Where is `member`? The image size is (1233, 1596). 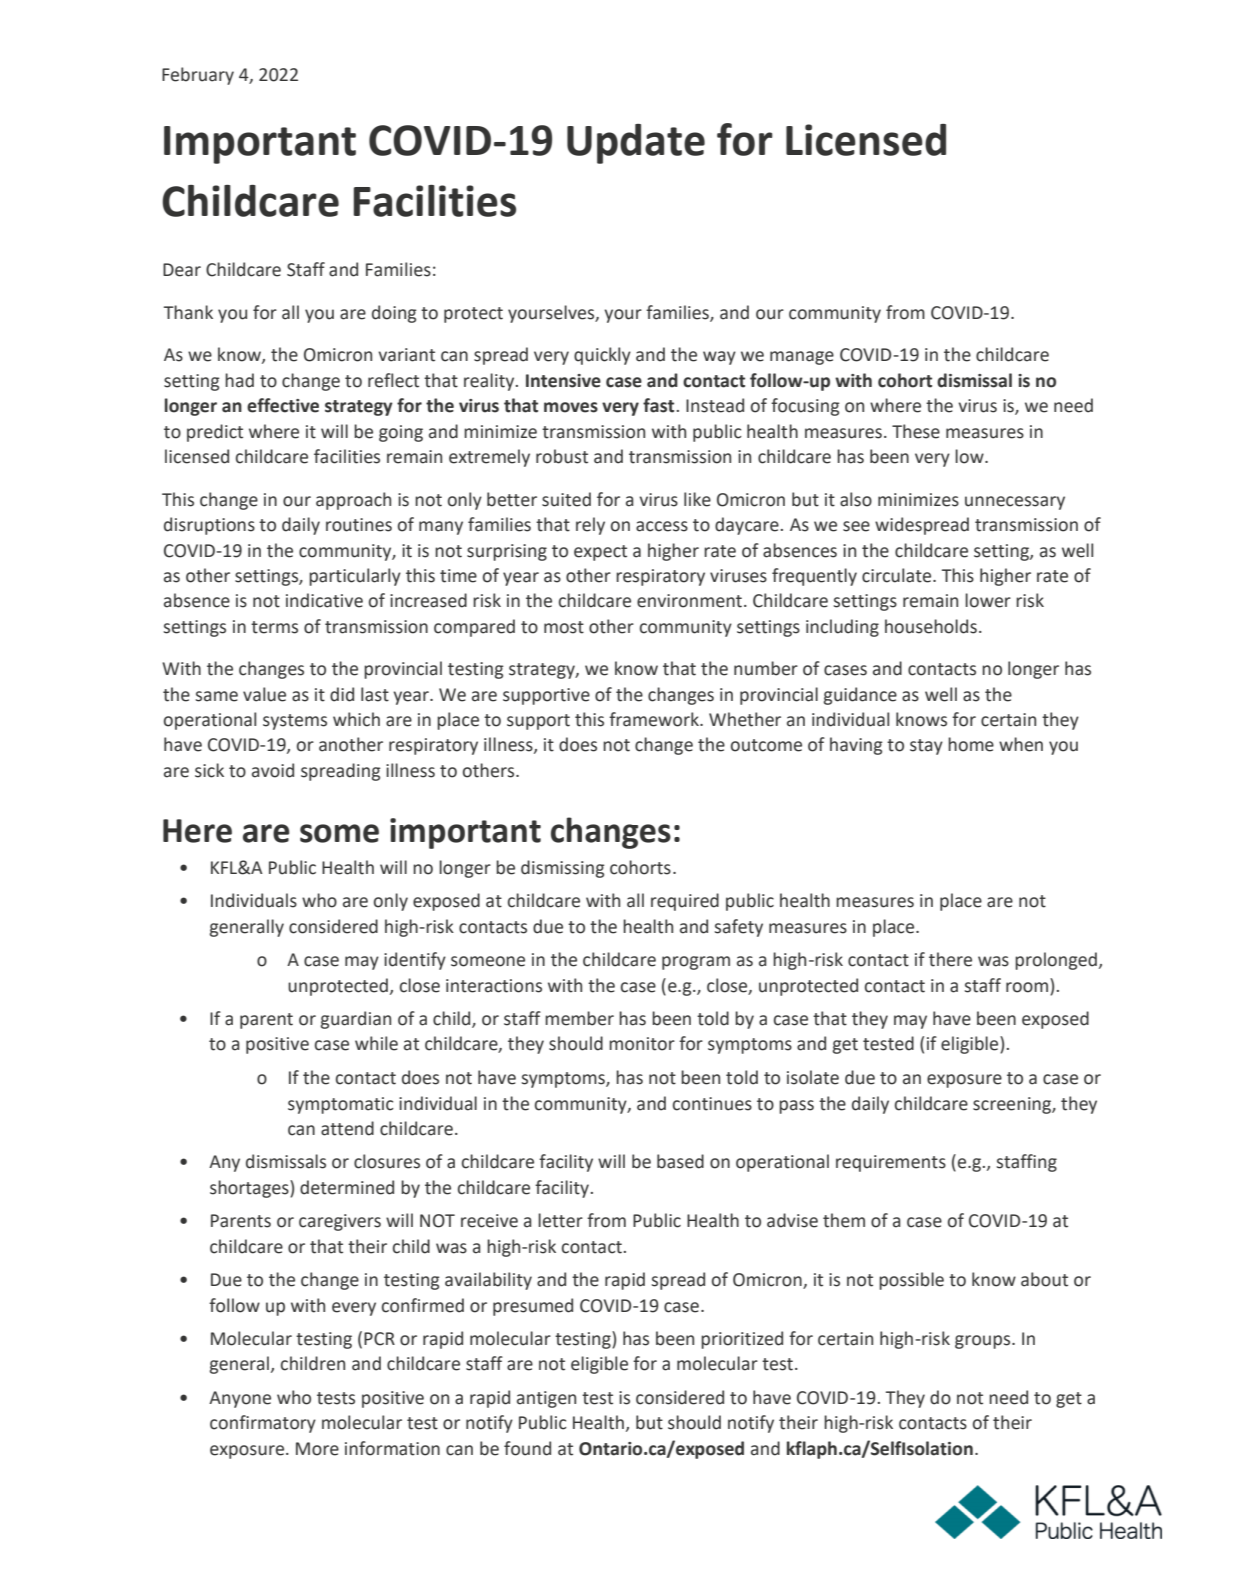 member is located at coordinates (579, 1018).
